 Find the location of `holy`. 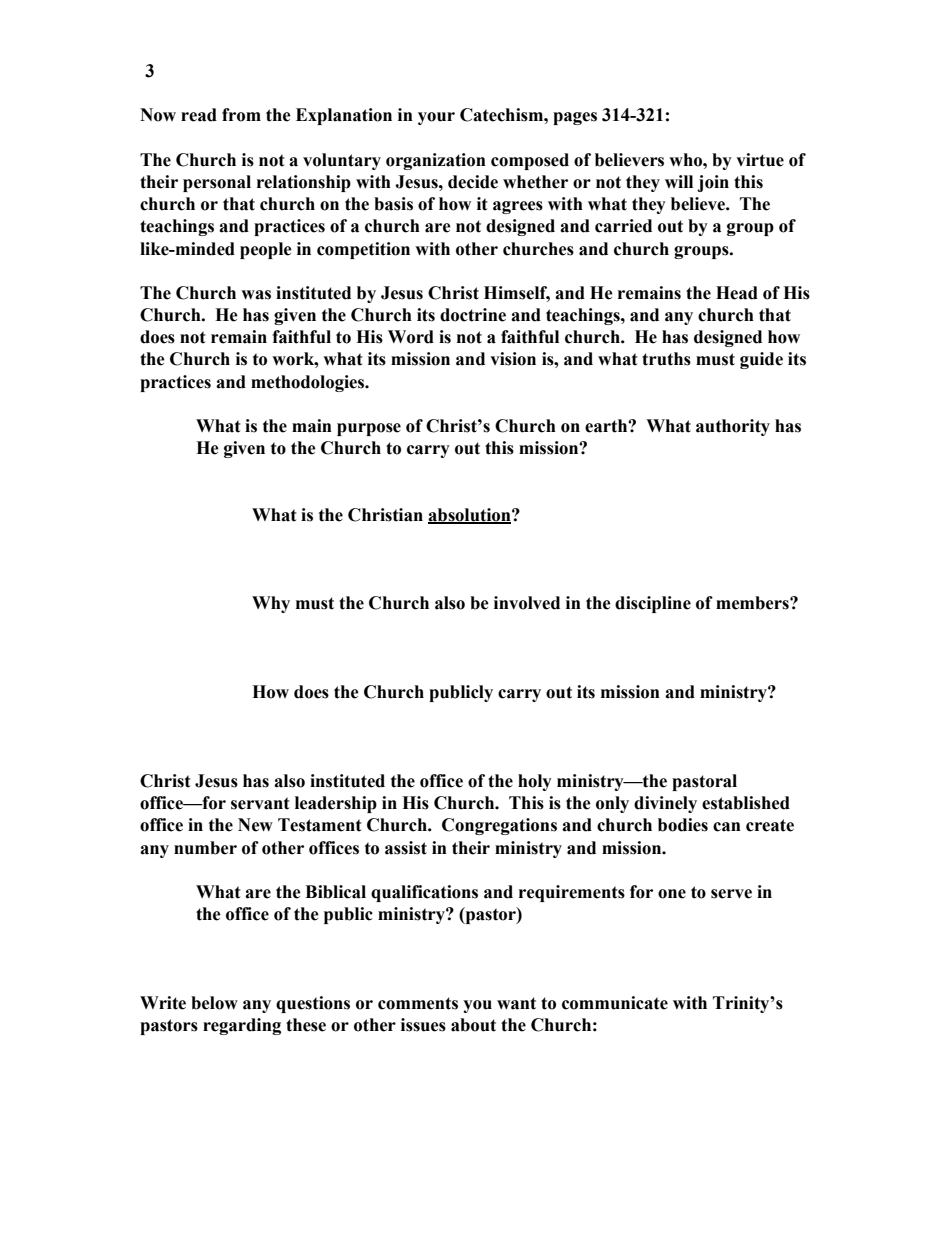

holy is located at coordinates (535, 782).
